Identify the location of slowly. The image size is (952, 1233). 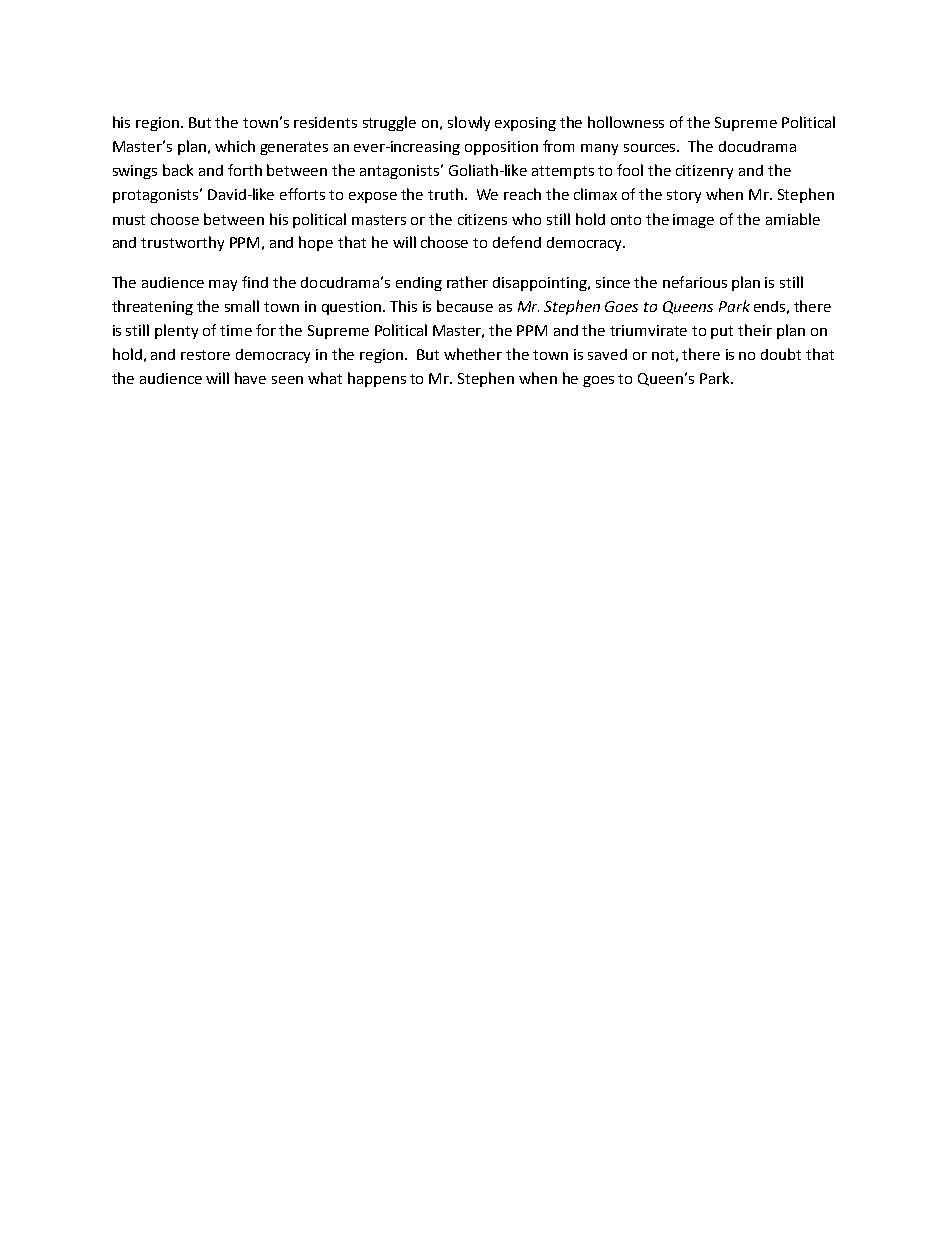
(469, 123).
